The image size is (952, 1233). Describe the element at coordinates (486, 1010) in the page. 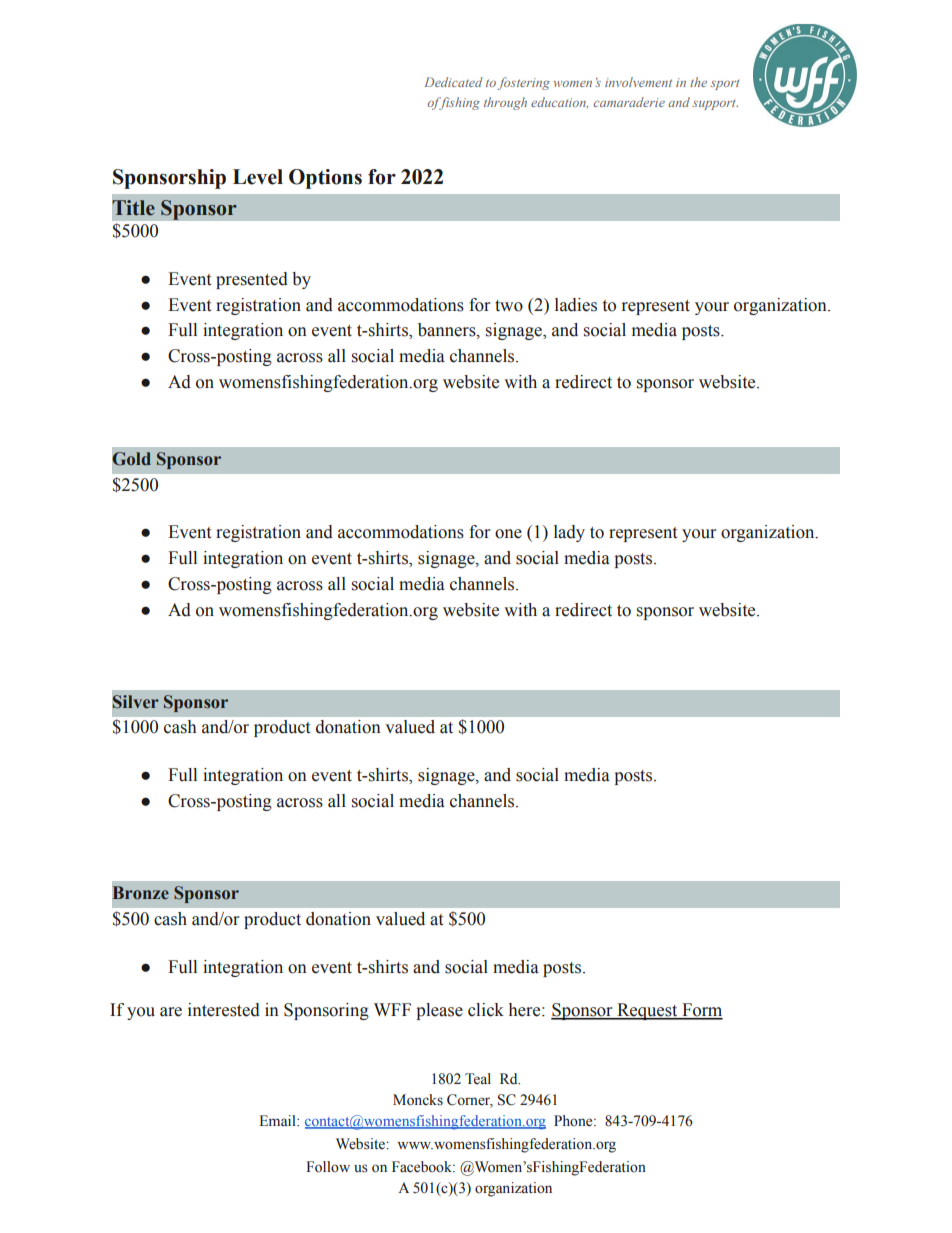

I see `click` at that location.
